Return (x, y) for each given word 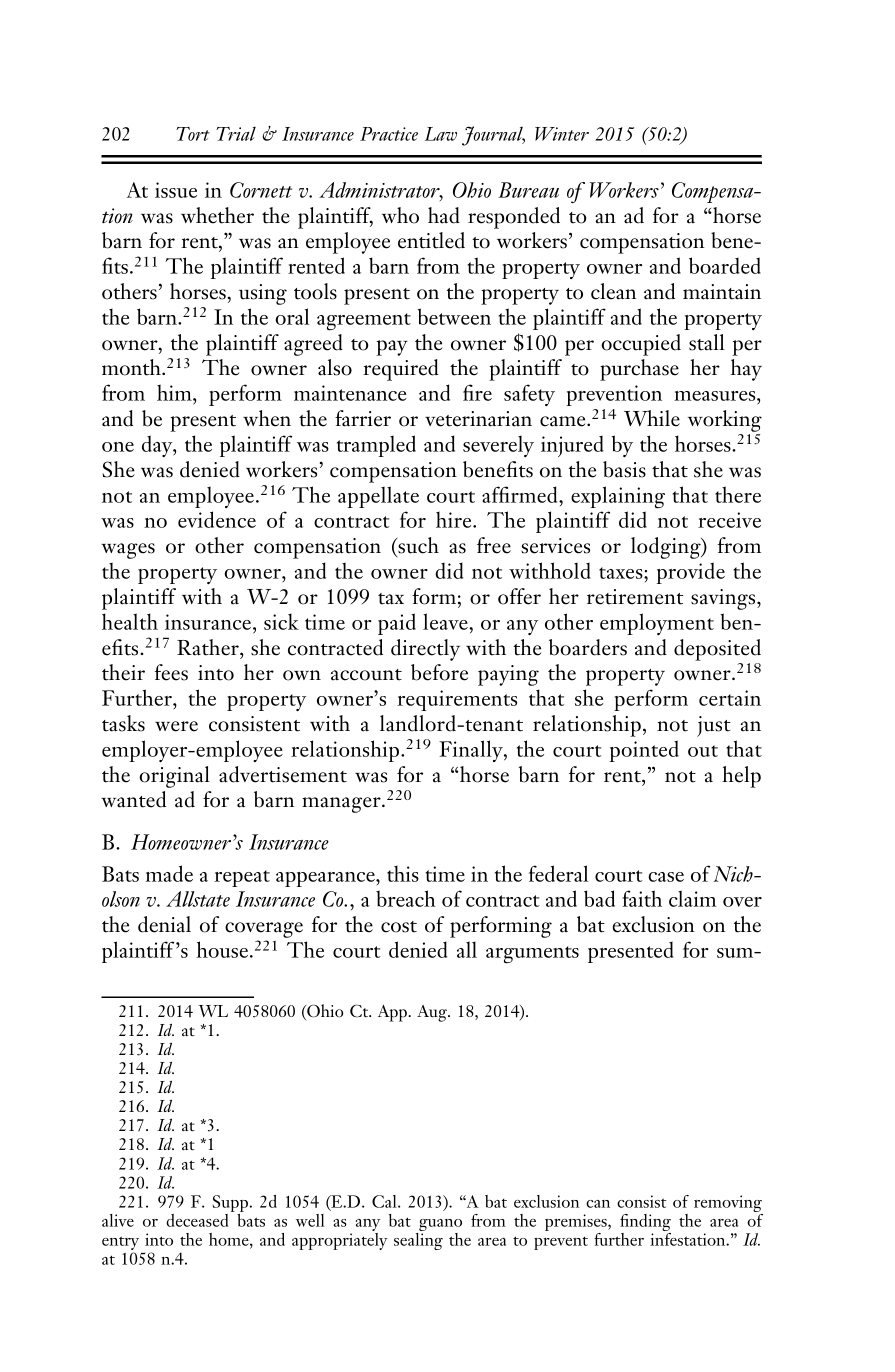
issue (176, 190)
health (130, 621)
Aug (433, 1013)
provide (691, 573)
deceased (197, 1220)
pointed (644, 751)
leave (446, 621)
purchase (639, 370)
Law (441, 134)
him (175, 392)
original (174, 777)
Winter (562, 134)
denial (164, 924)
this (403, 873)
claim (692, 898)
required (401, 370)
